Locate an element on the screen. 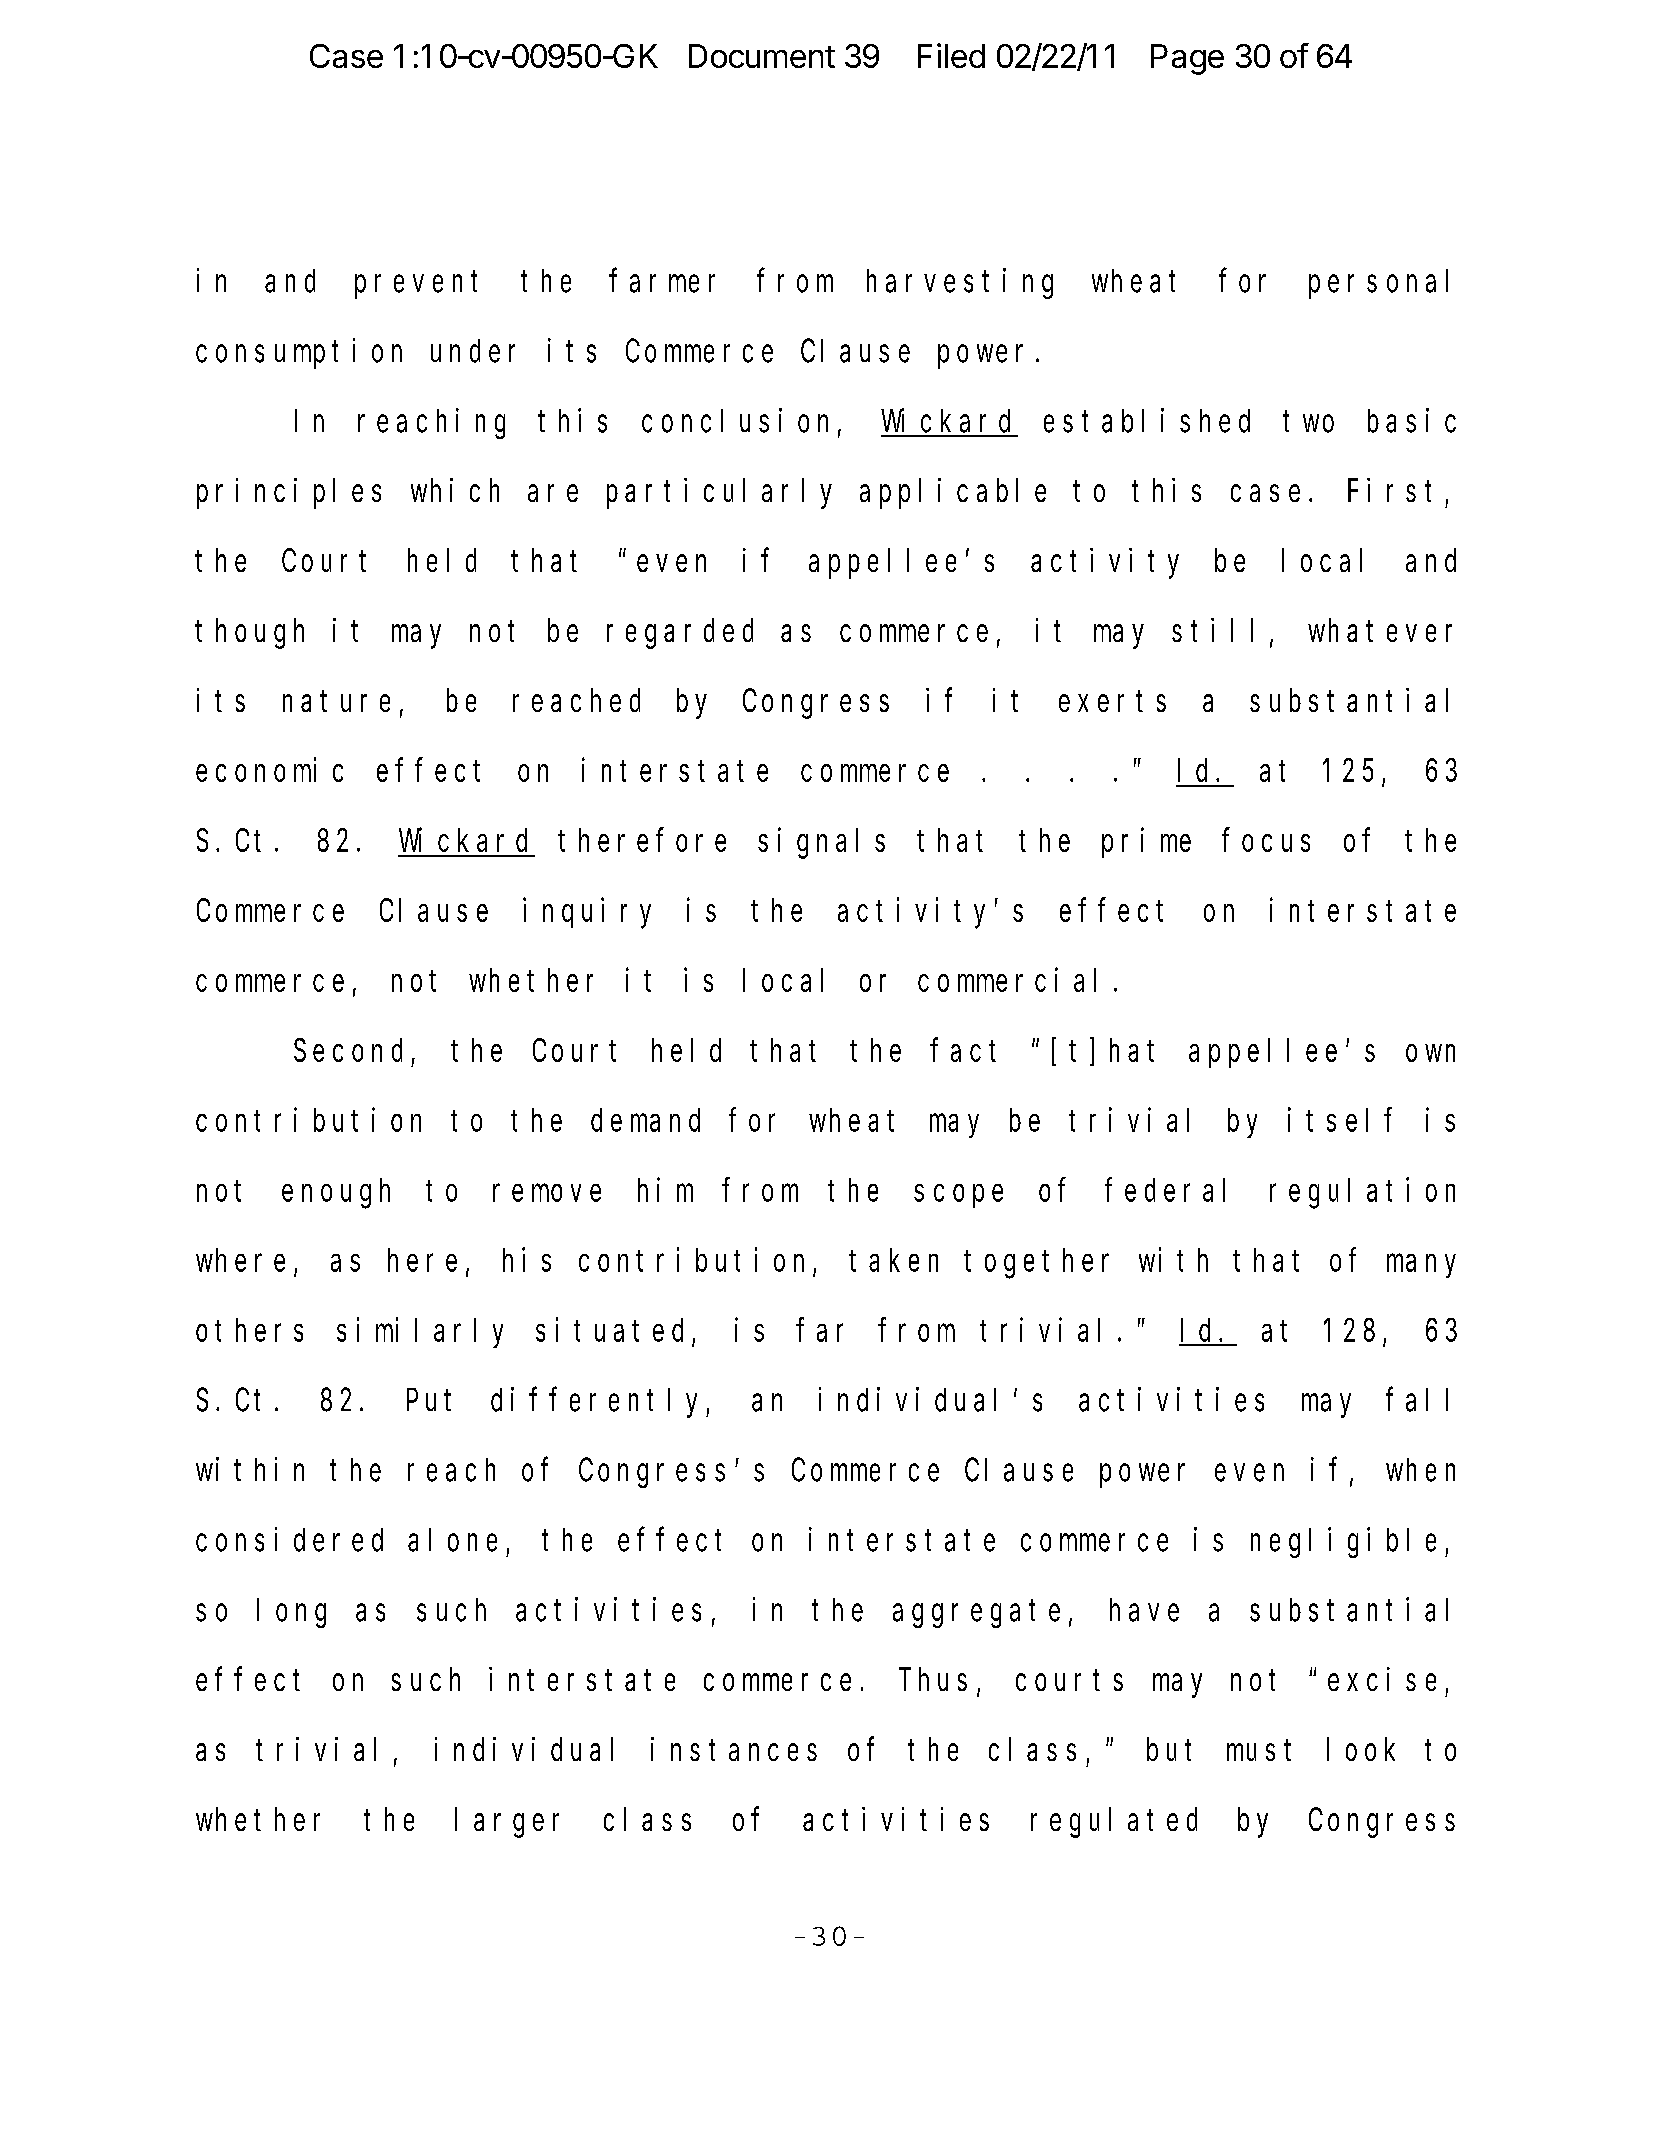  negligible is located at coordinates (1343, 1542).
